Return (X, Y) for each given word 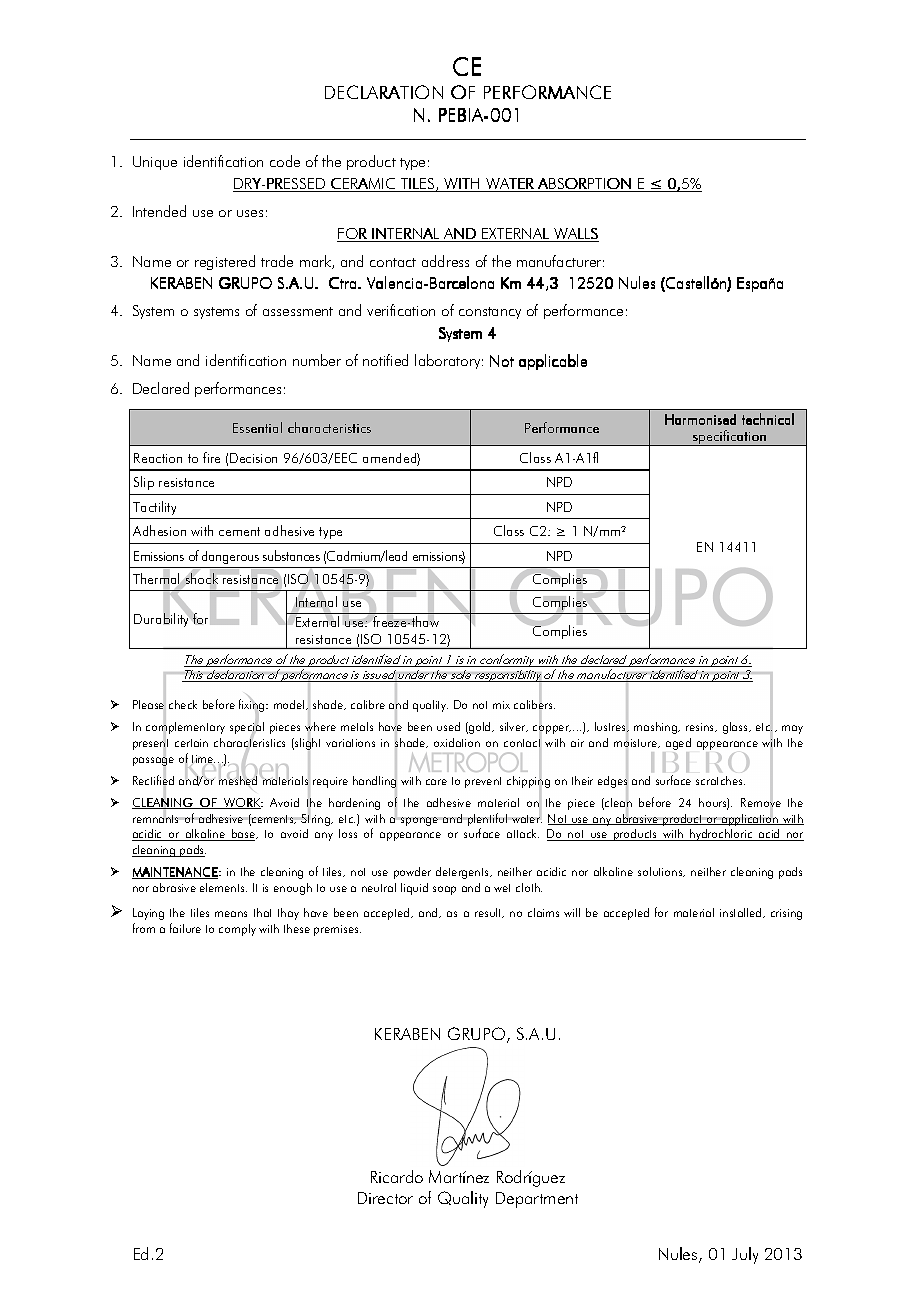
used (448, 726)
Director (385, 1198)
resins (701, 727)
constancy (490, 313)
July (745, 1255)
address (445, 261)
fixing (253, 706)
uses (250, 213)
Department (537, 1200)
